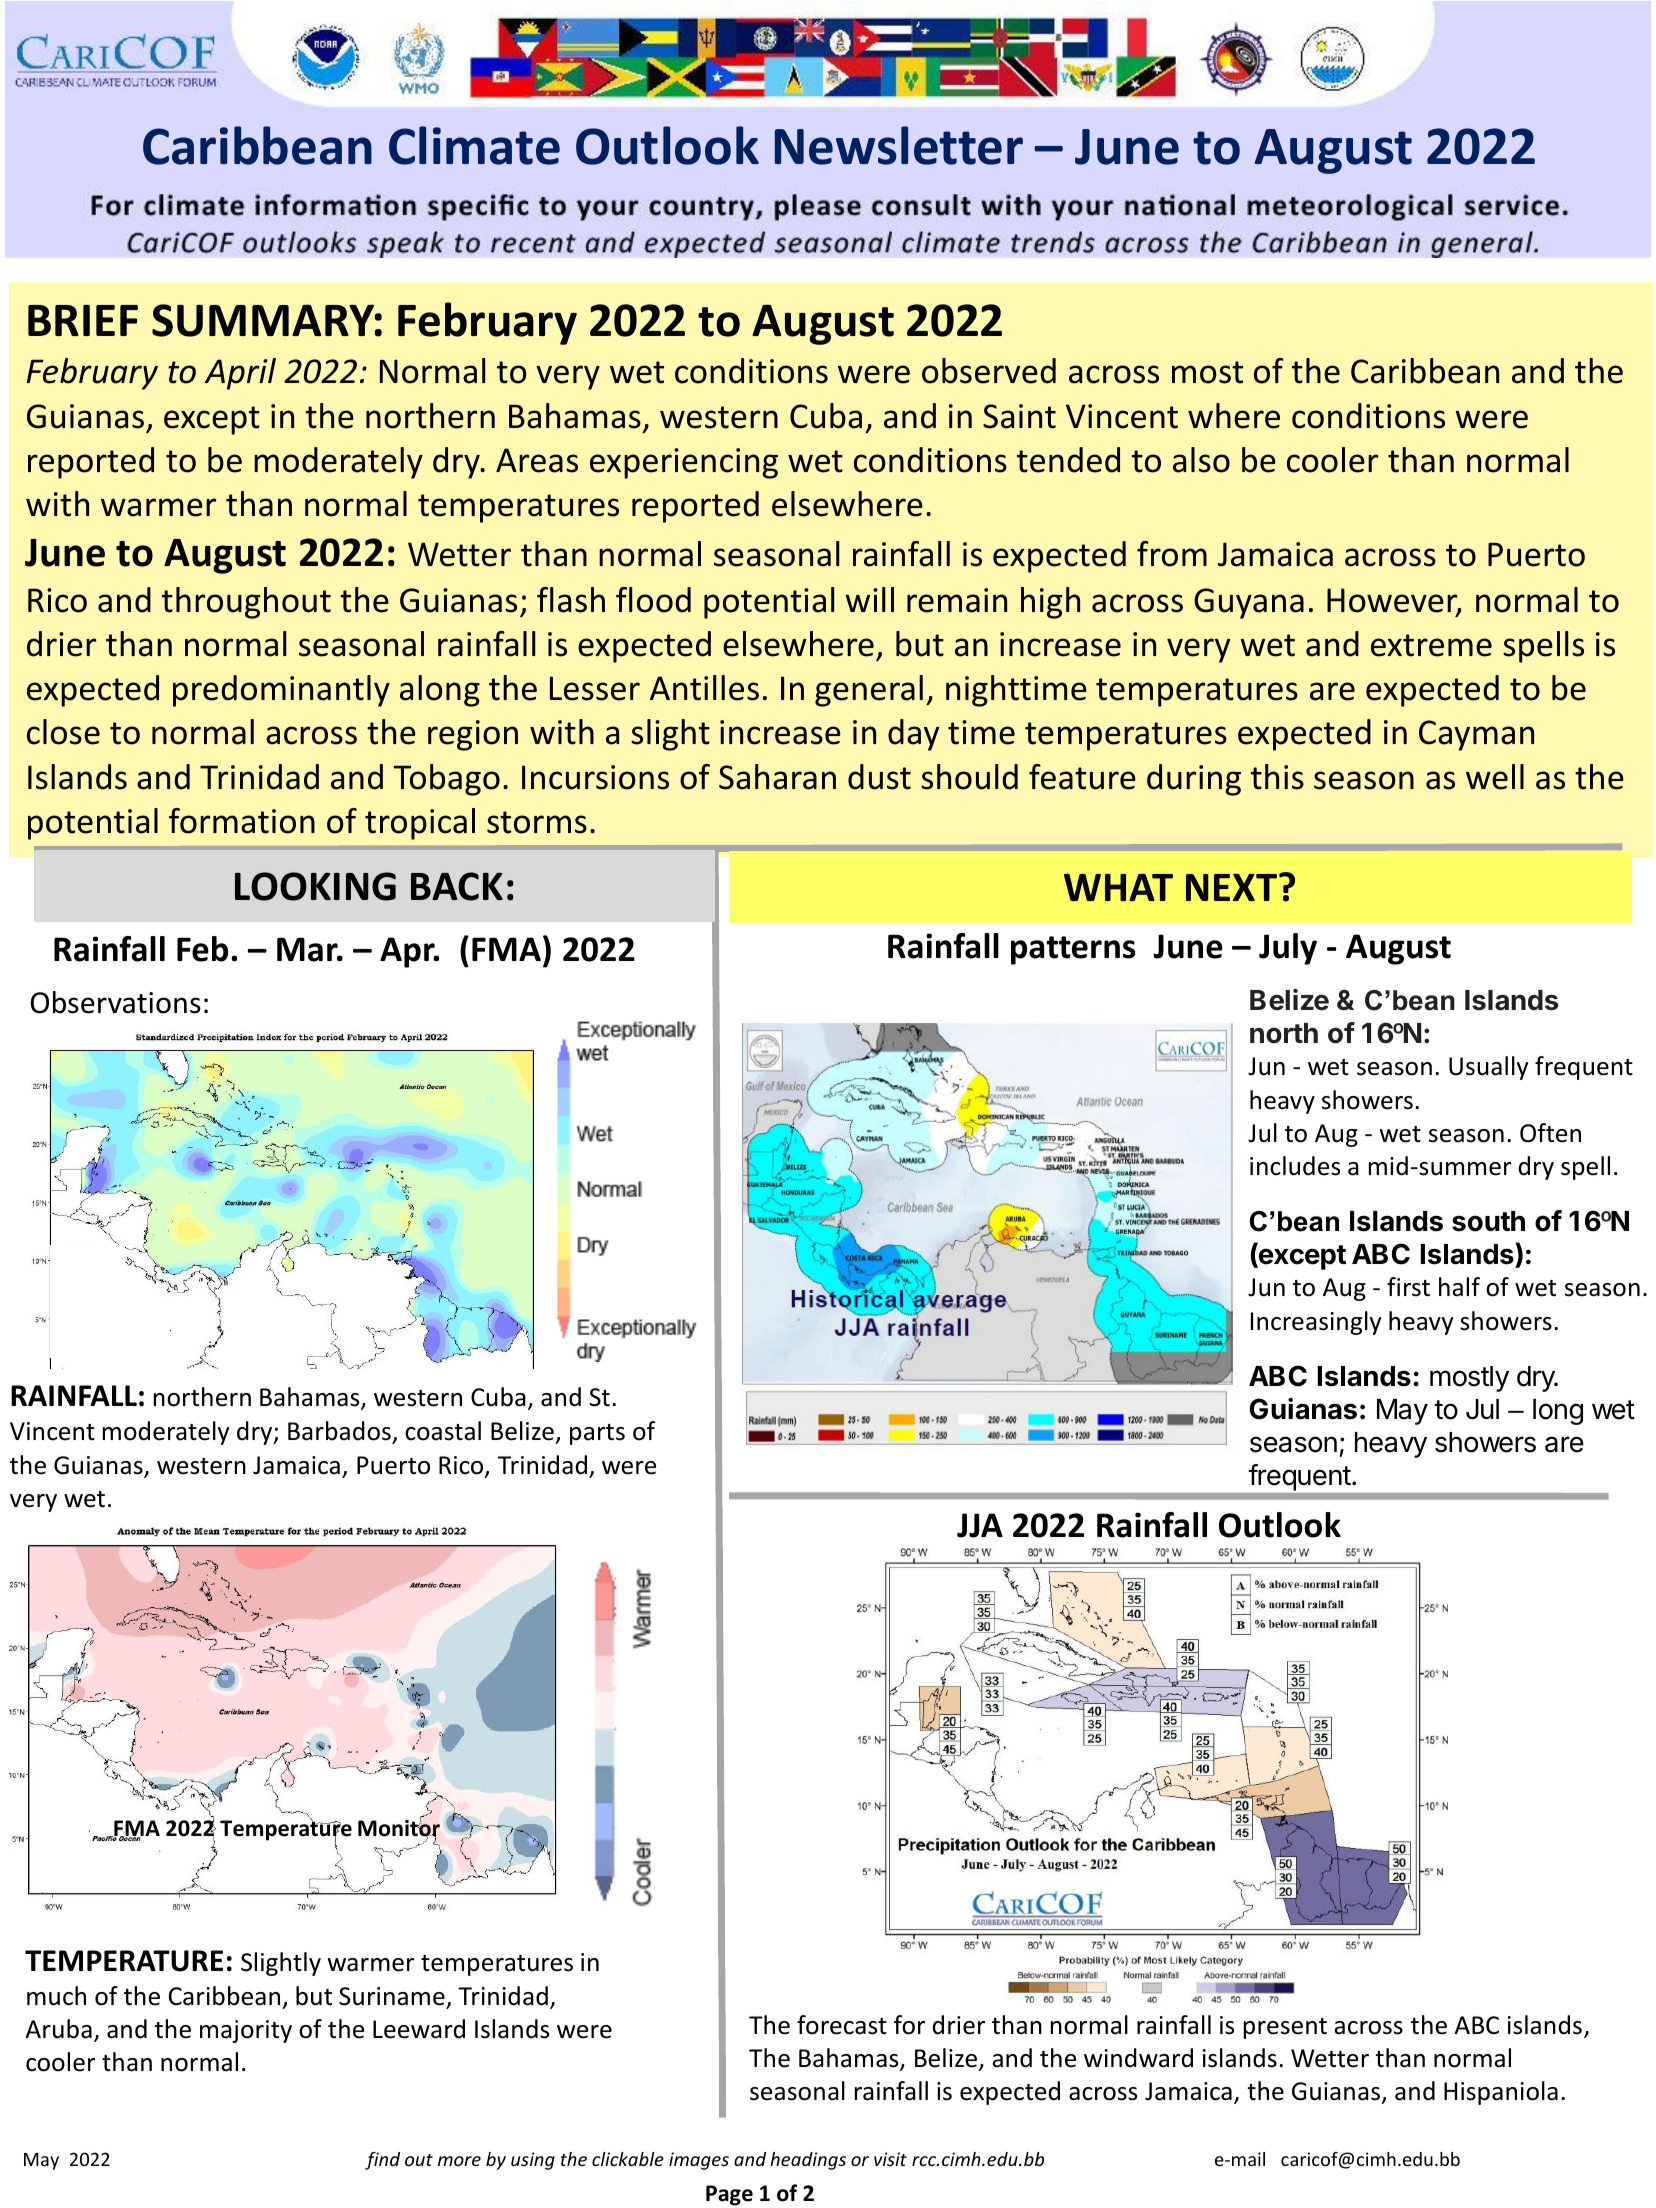 Image resolution: width=1656 pixels, height=2208 pixels. I want to click on Increasingly, so click(1316, 1323).
